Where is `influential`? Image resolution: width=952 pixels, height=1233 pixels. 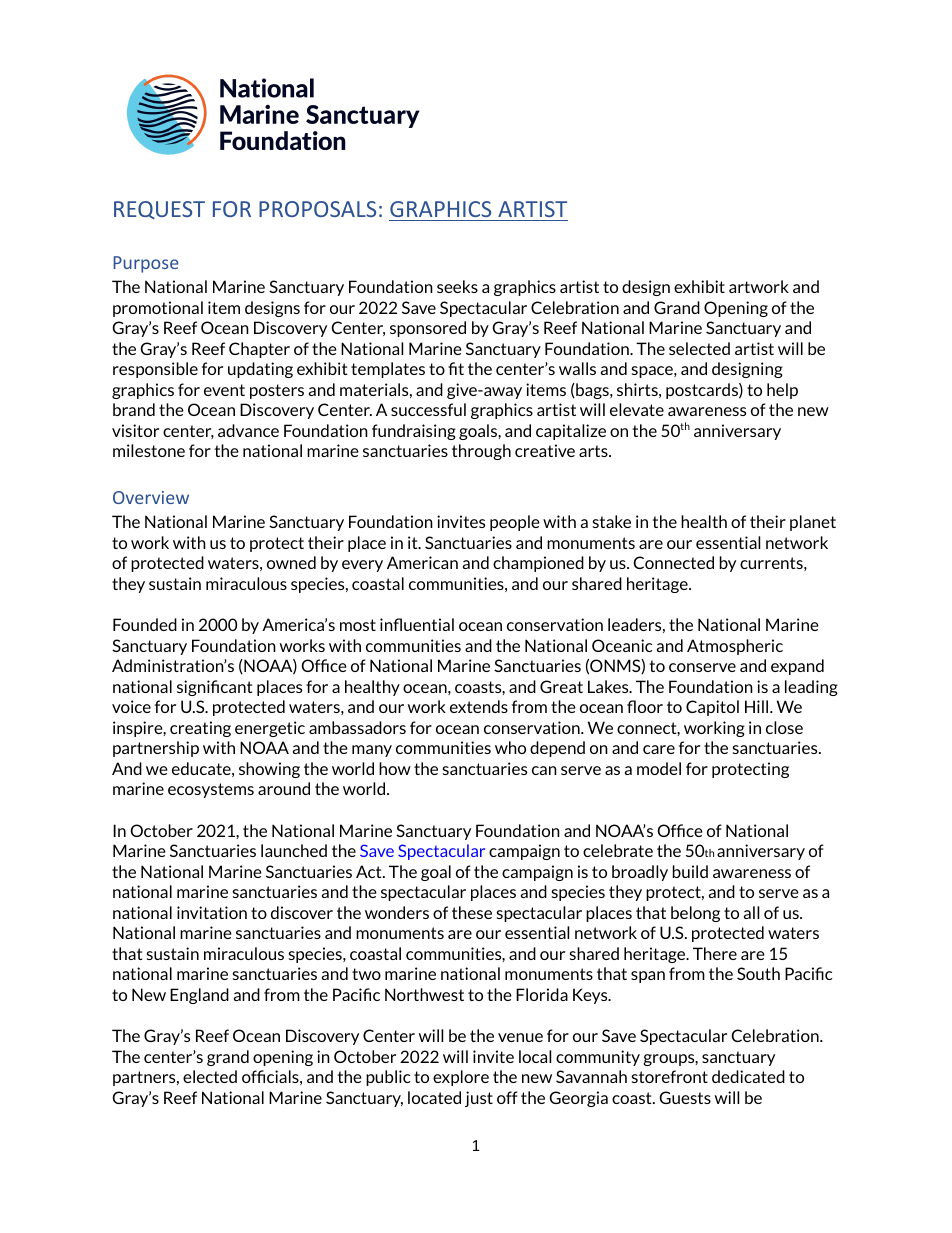 influential is located at coordinates (417, 624).
